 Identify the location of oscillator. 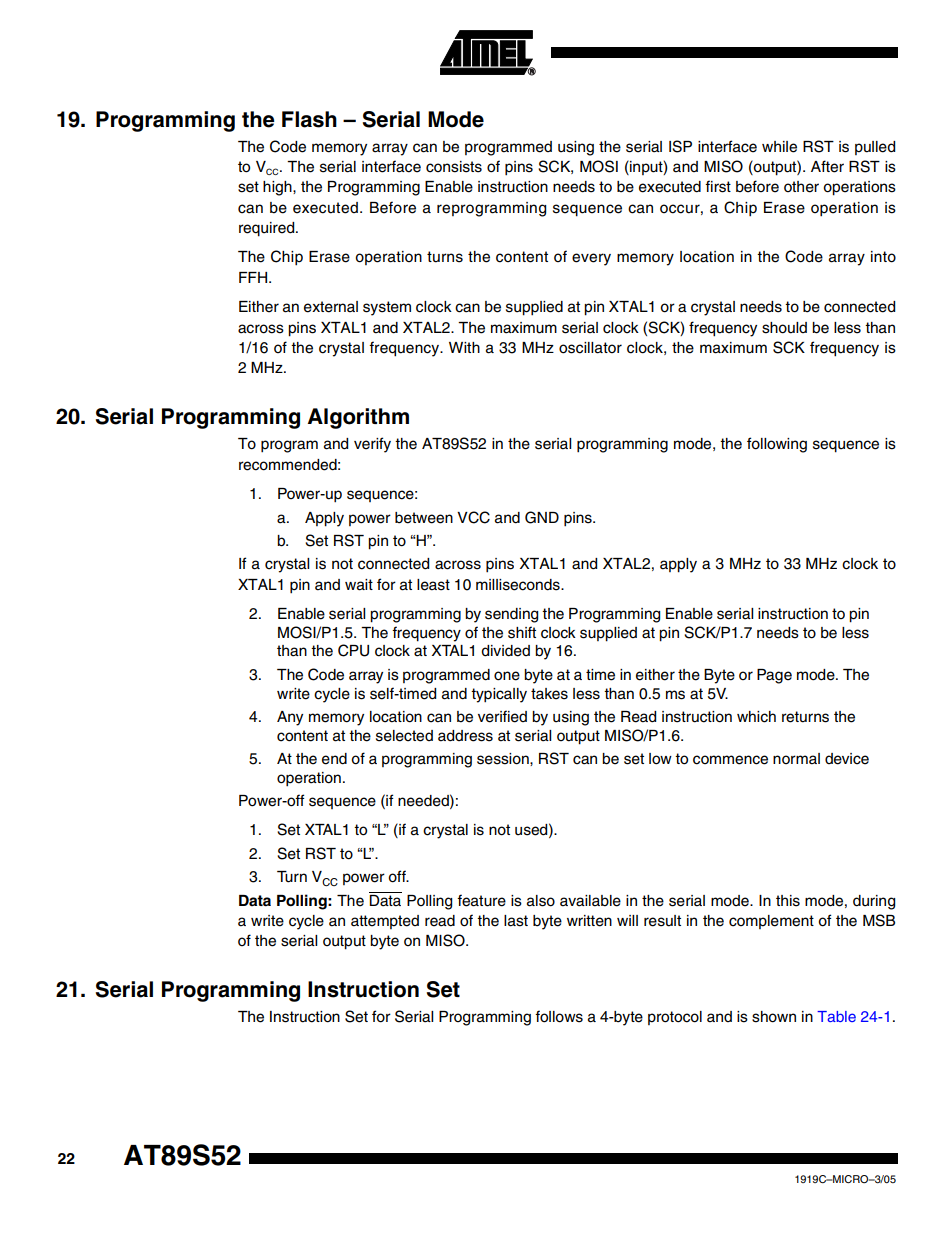
(590, 348).
